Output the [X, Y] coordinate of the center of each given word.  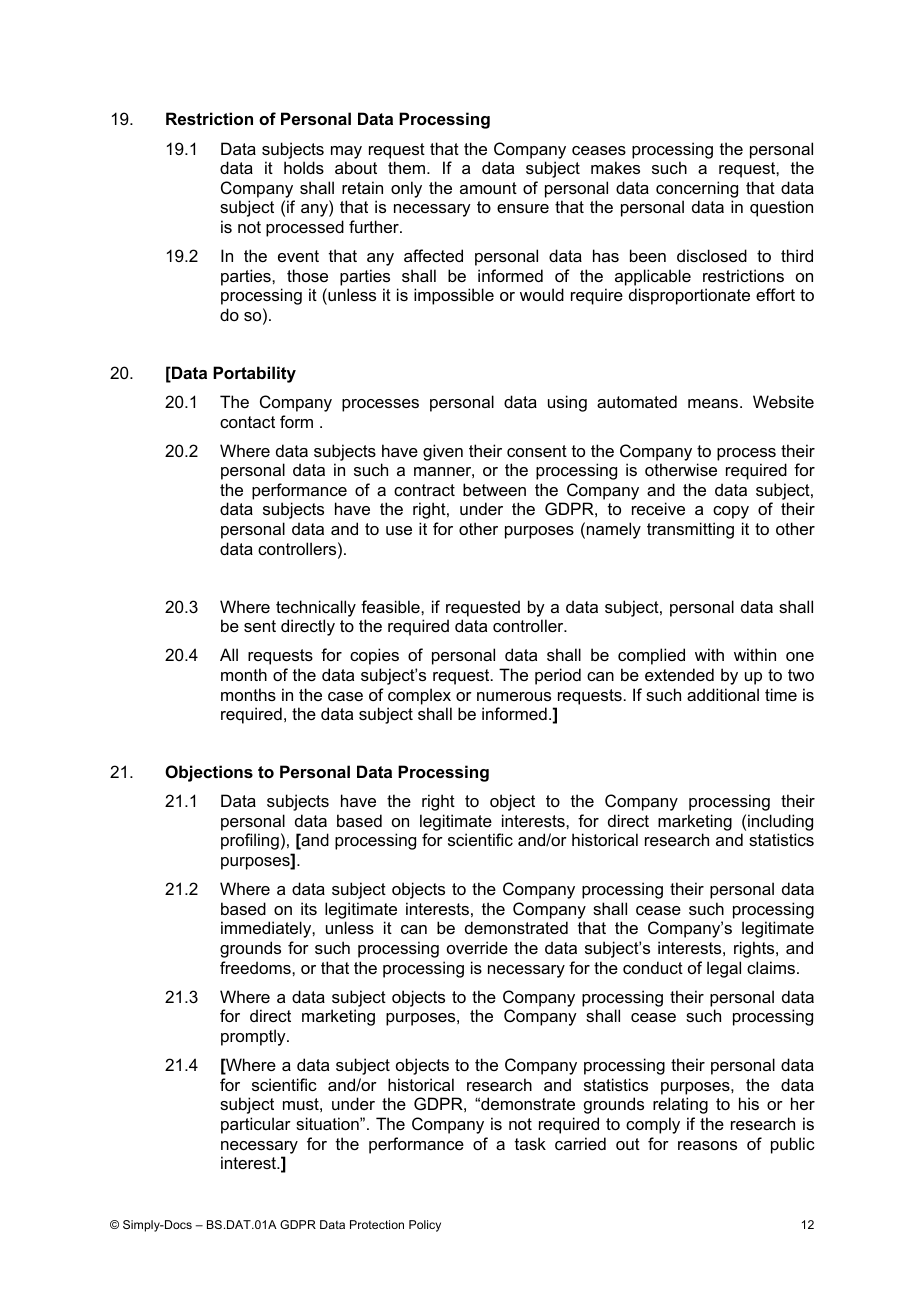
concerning [697, 189]
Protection [377, 1224]
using [567, 403]
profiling [250, 841]
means [714, 403]
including [780, 822]
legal [724, 969]
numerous [514, 696]
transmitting [690, 530]
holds [304, 167]
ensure [523, 208]
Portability [254, 374]
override [477, 947]
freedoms [256, 967]
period [558, 676]
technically [316, 608]
